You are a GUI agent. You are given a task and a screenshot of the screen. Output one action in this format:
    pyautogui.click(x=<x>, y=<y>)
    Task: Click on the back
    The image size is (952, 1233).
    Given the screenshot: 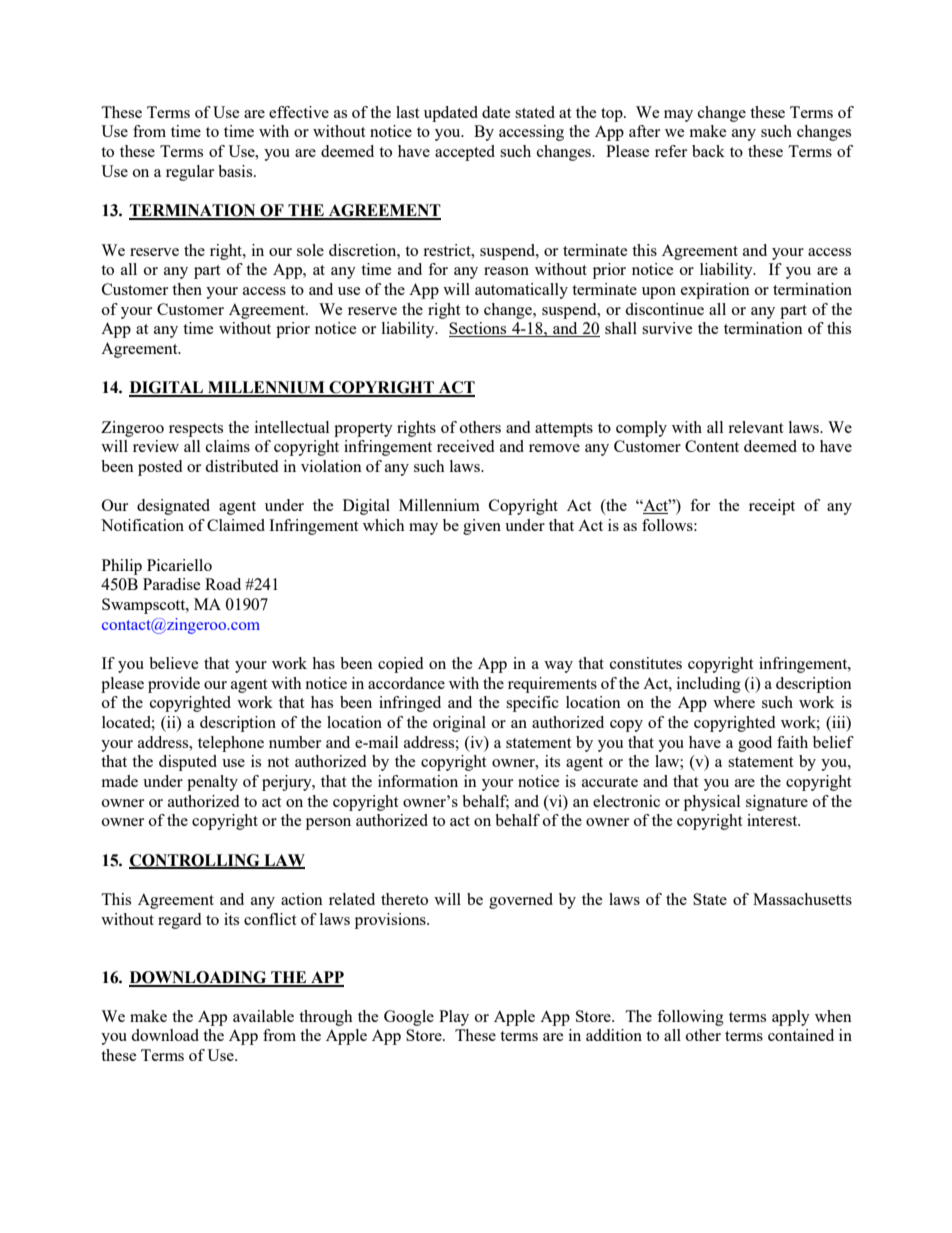 What is the action you would take?
    pyautogui.click(x=708, y=151)
